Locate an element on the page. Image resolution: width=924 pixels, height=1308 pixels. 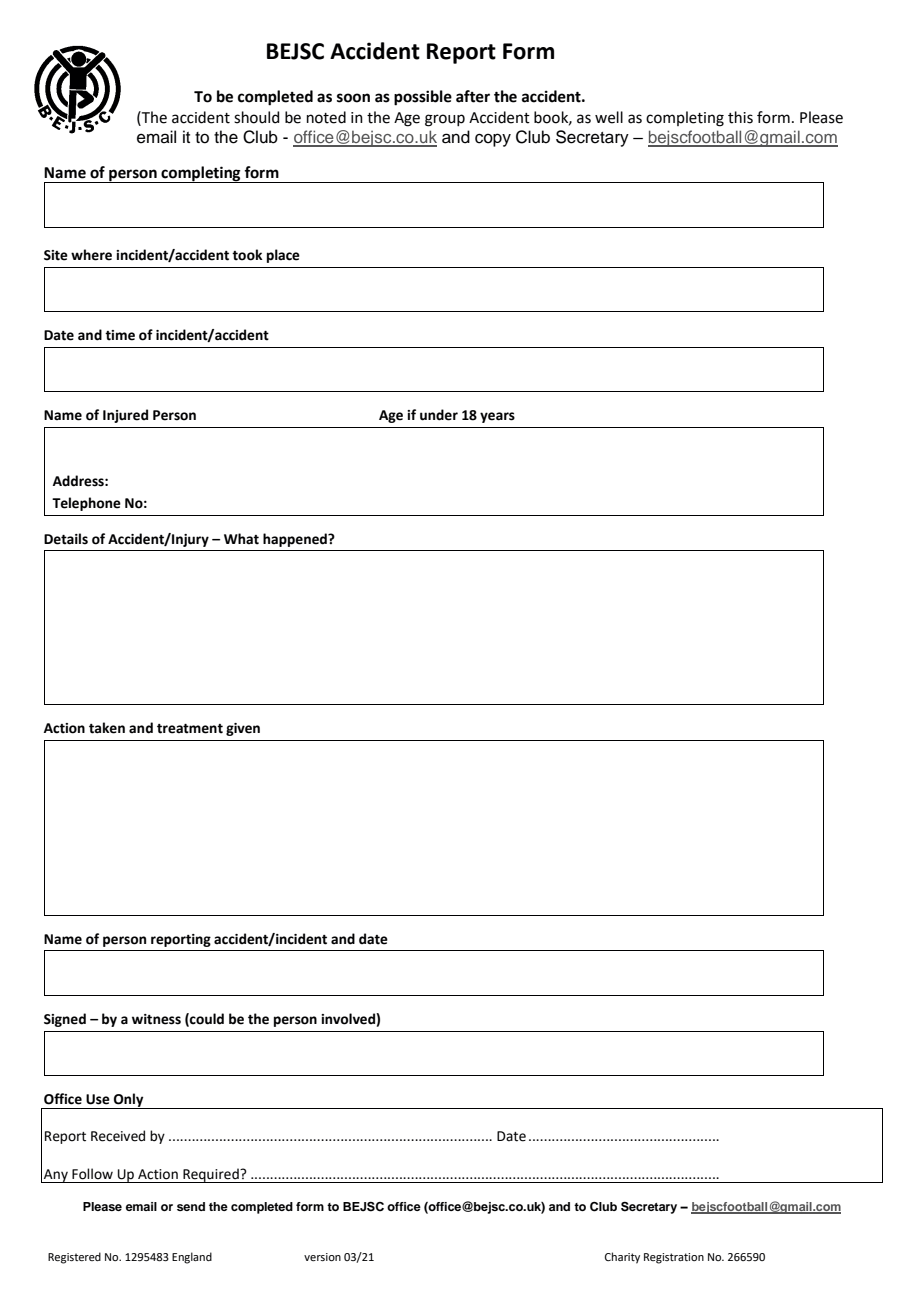
years is located at coordinates (497, 417).
